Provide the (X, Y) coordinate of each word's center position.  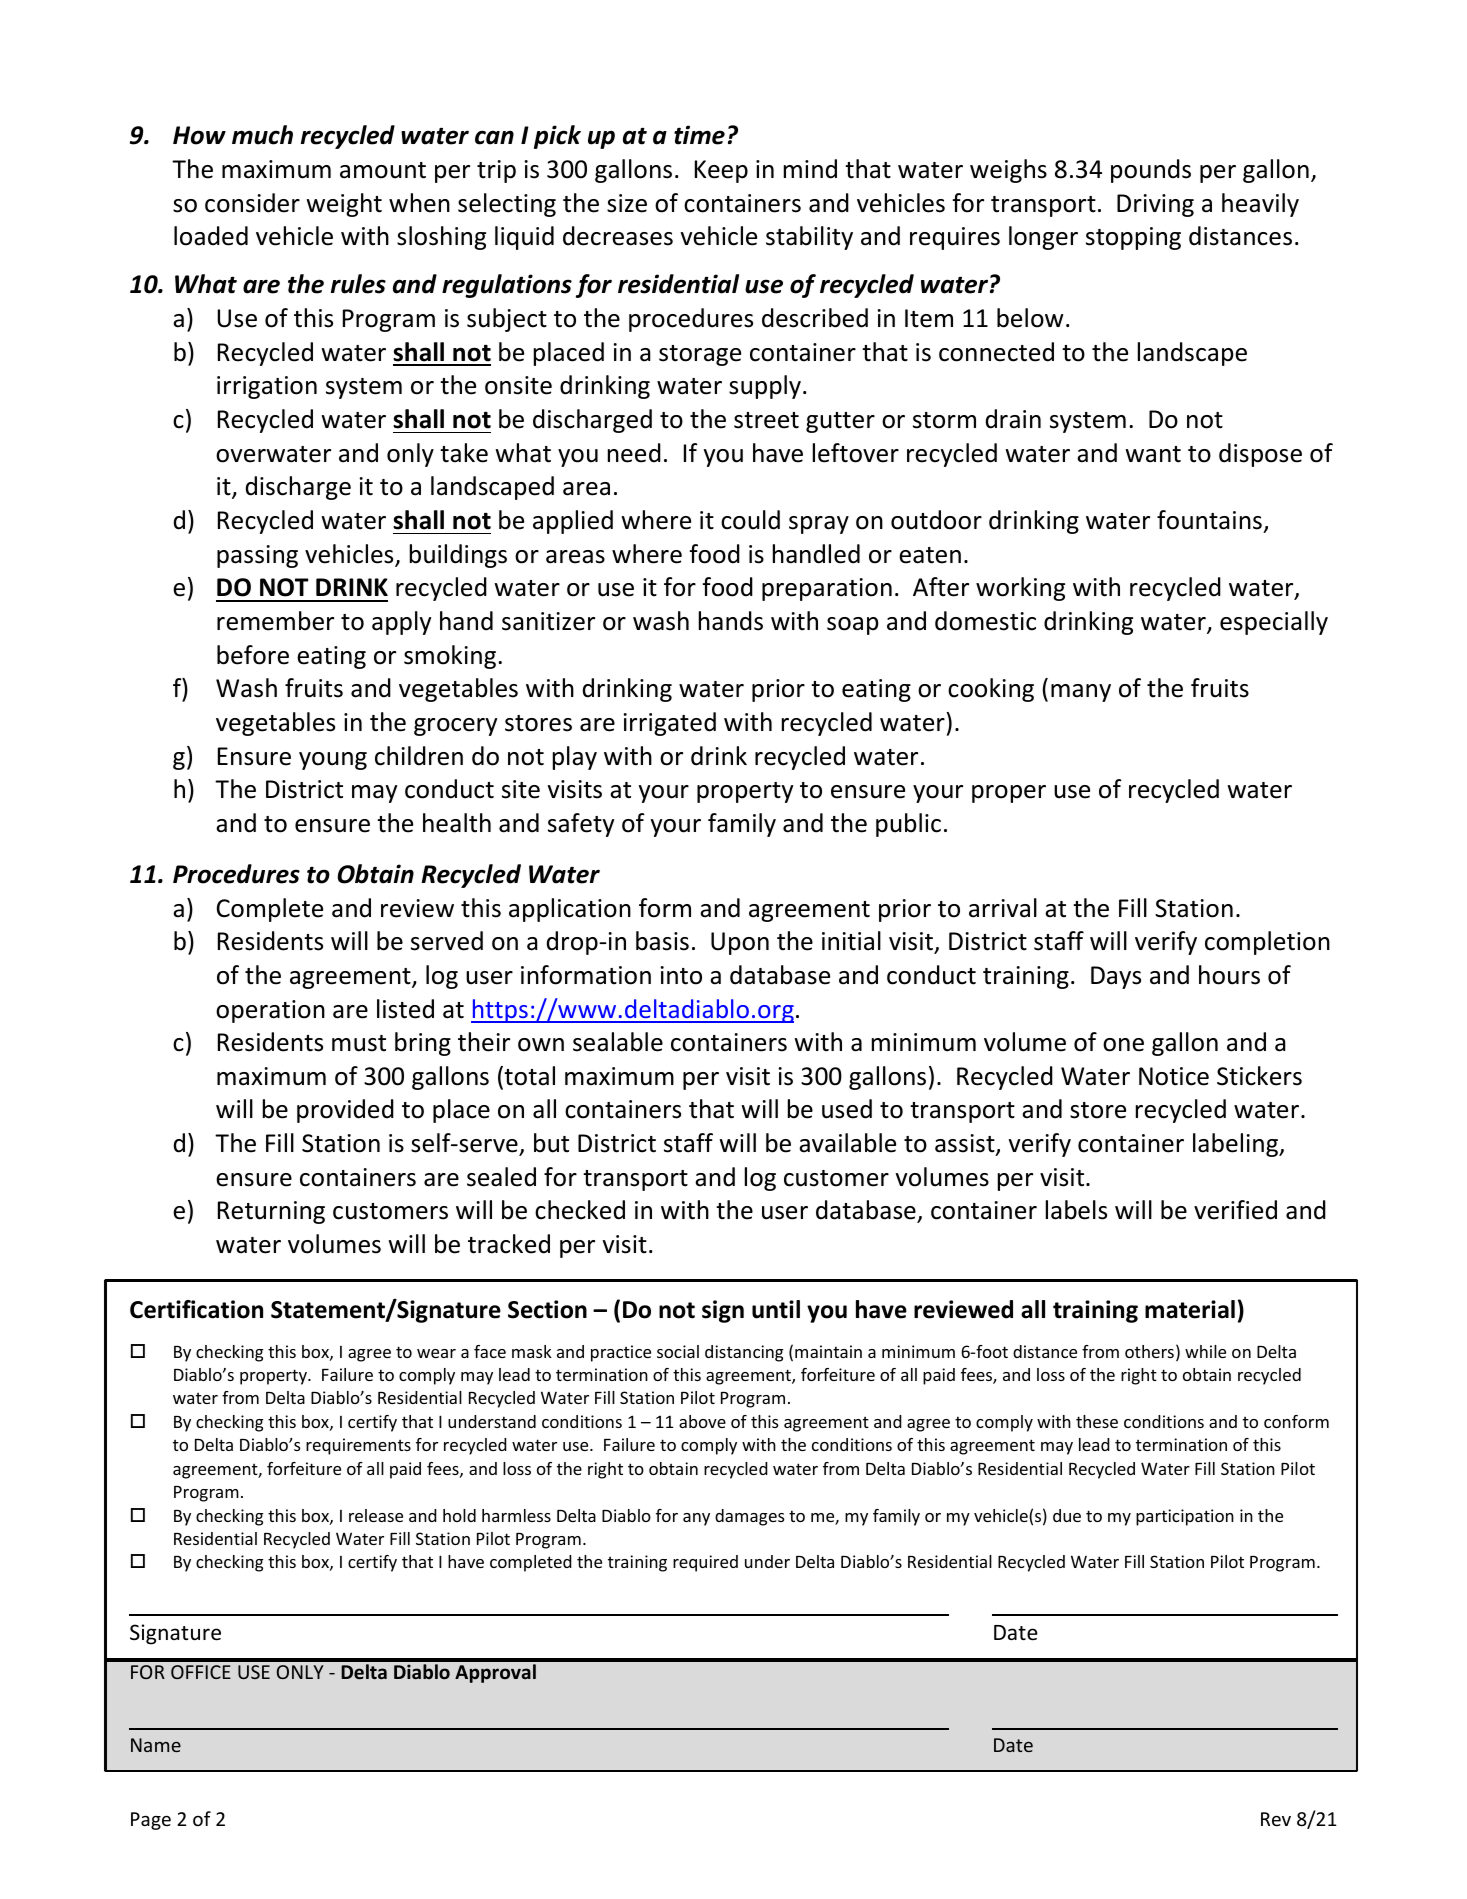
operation (270, 1011)
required (705, 1563)
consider (252, 203)
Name (156, 1745)
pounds (1151, 171)
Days (1116, 977)
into (681, 975)
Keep (721, 171)
